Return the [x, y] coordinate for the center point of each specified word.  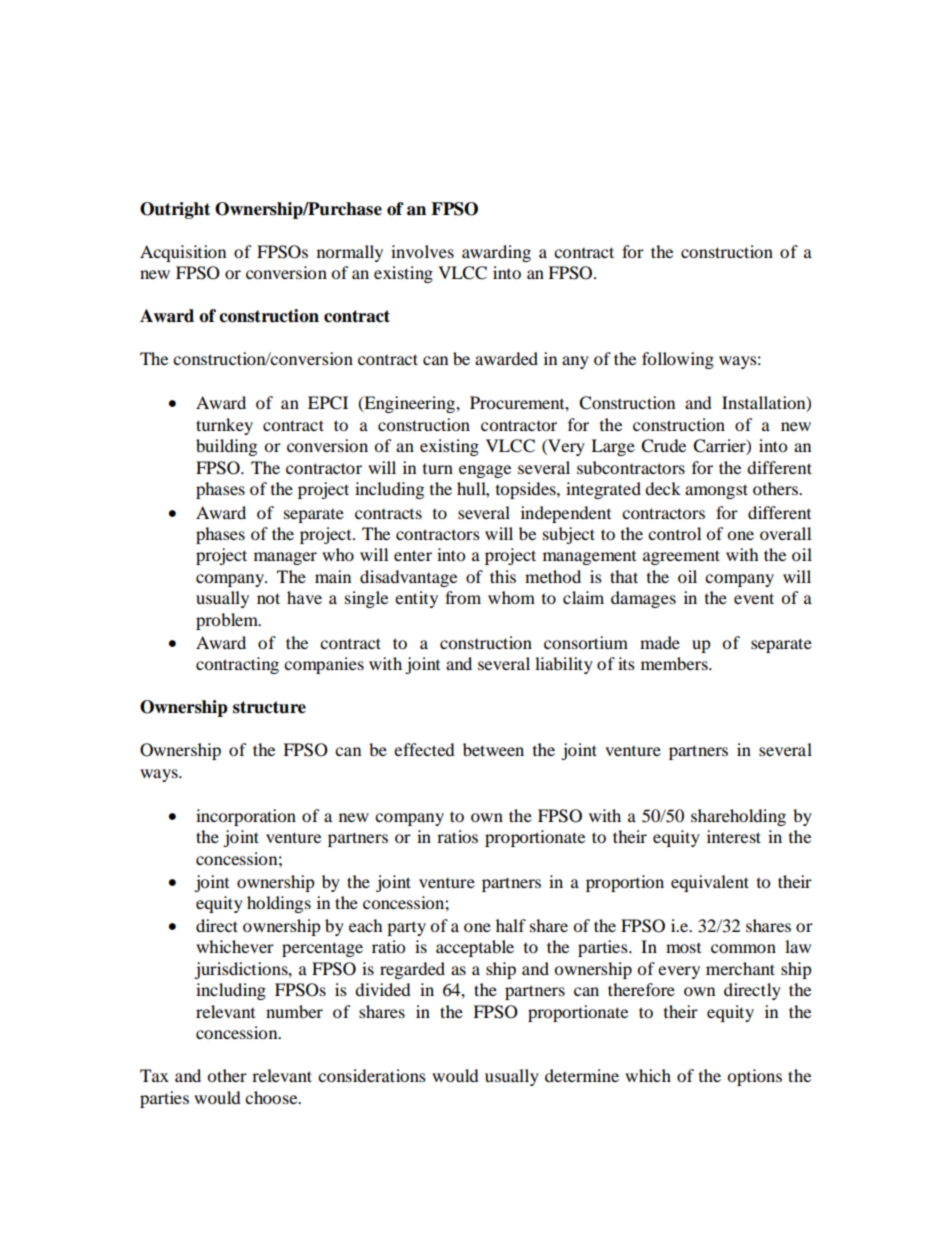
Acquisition [183, 253]
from [463, 597]
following [678, 360]
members [675, 663]
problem [228, 621]
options [754, 1077]
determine [582, 1075]
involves [422, 251]
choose [272, 1097]
